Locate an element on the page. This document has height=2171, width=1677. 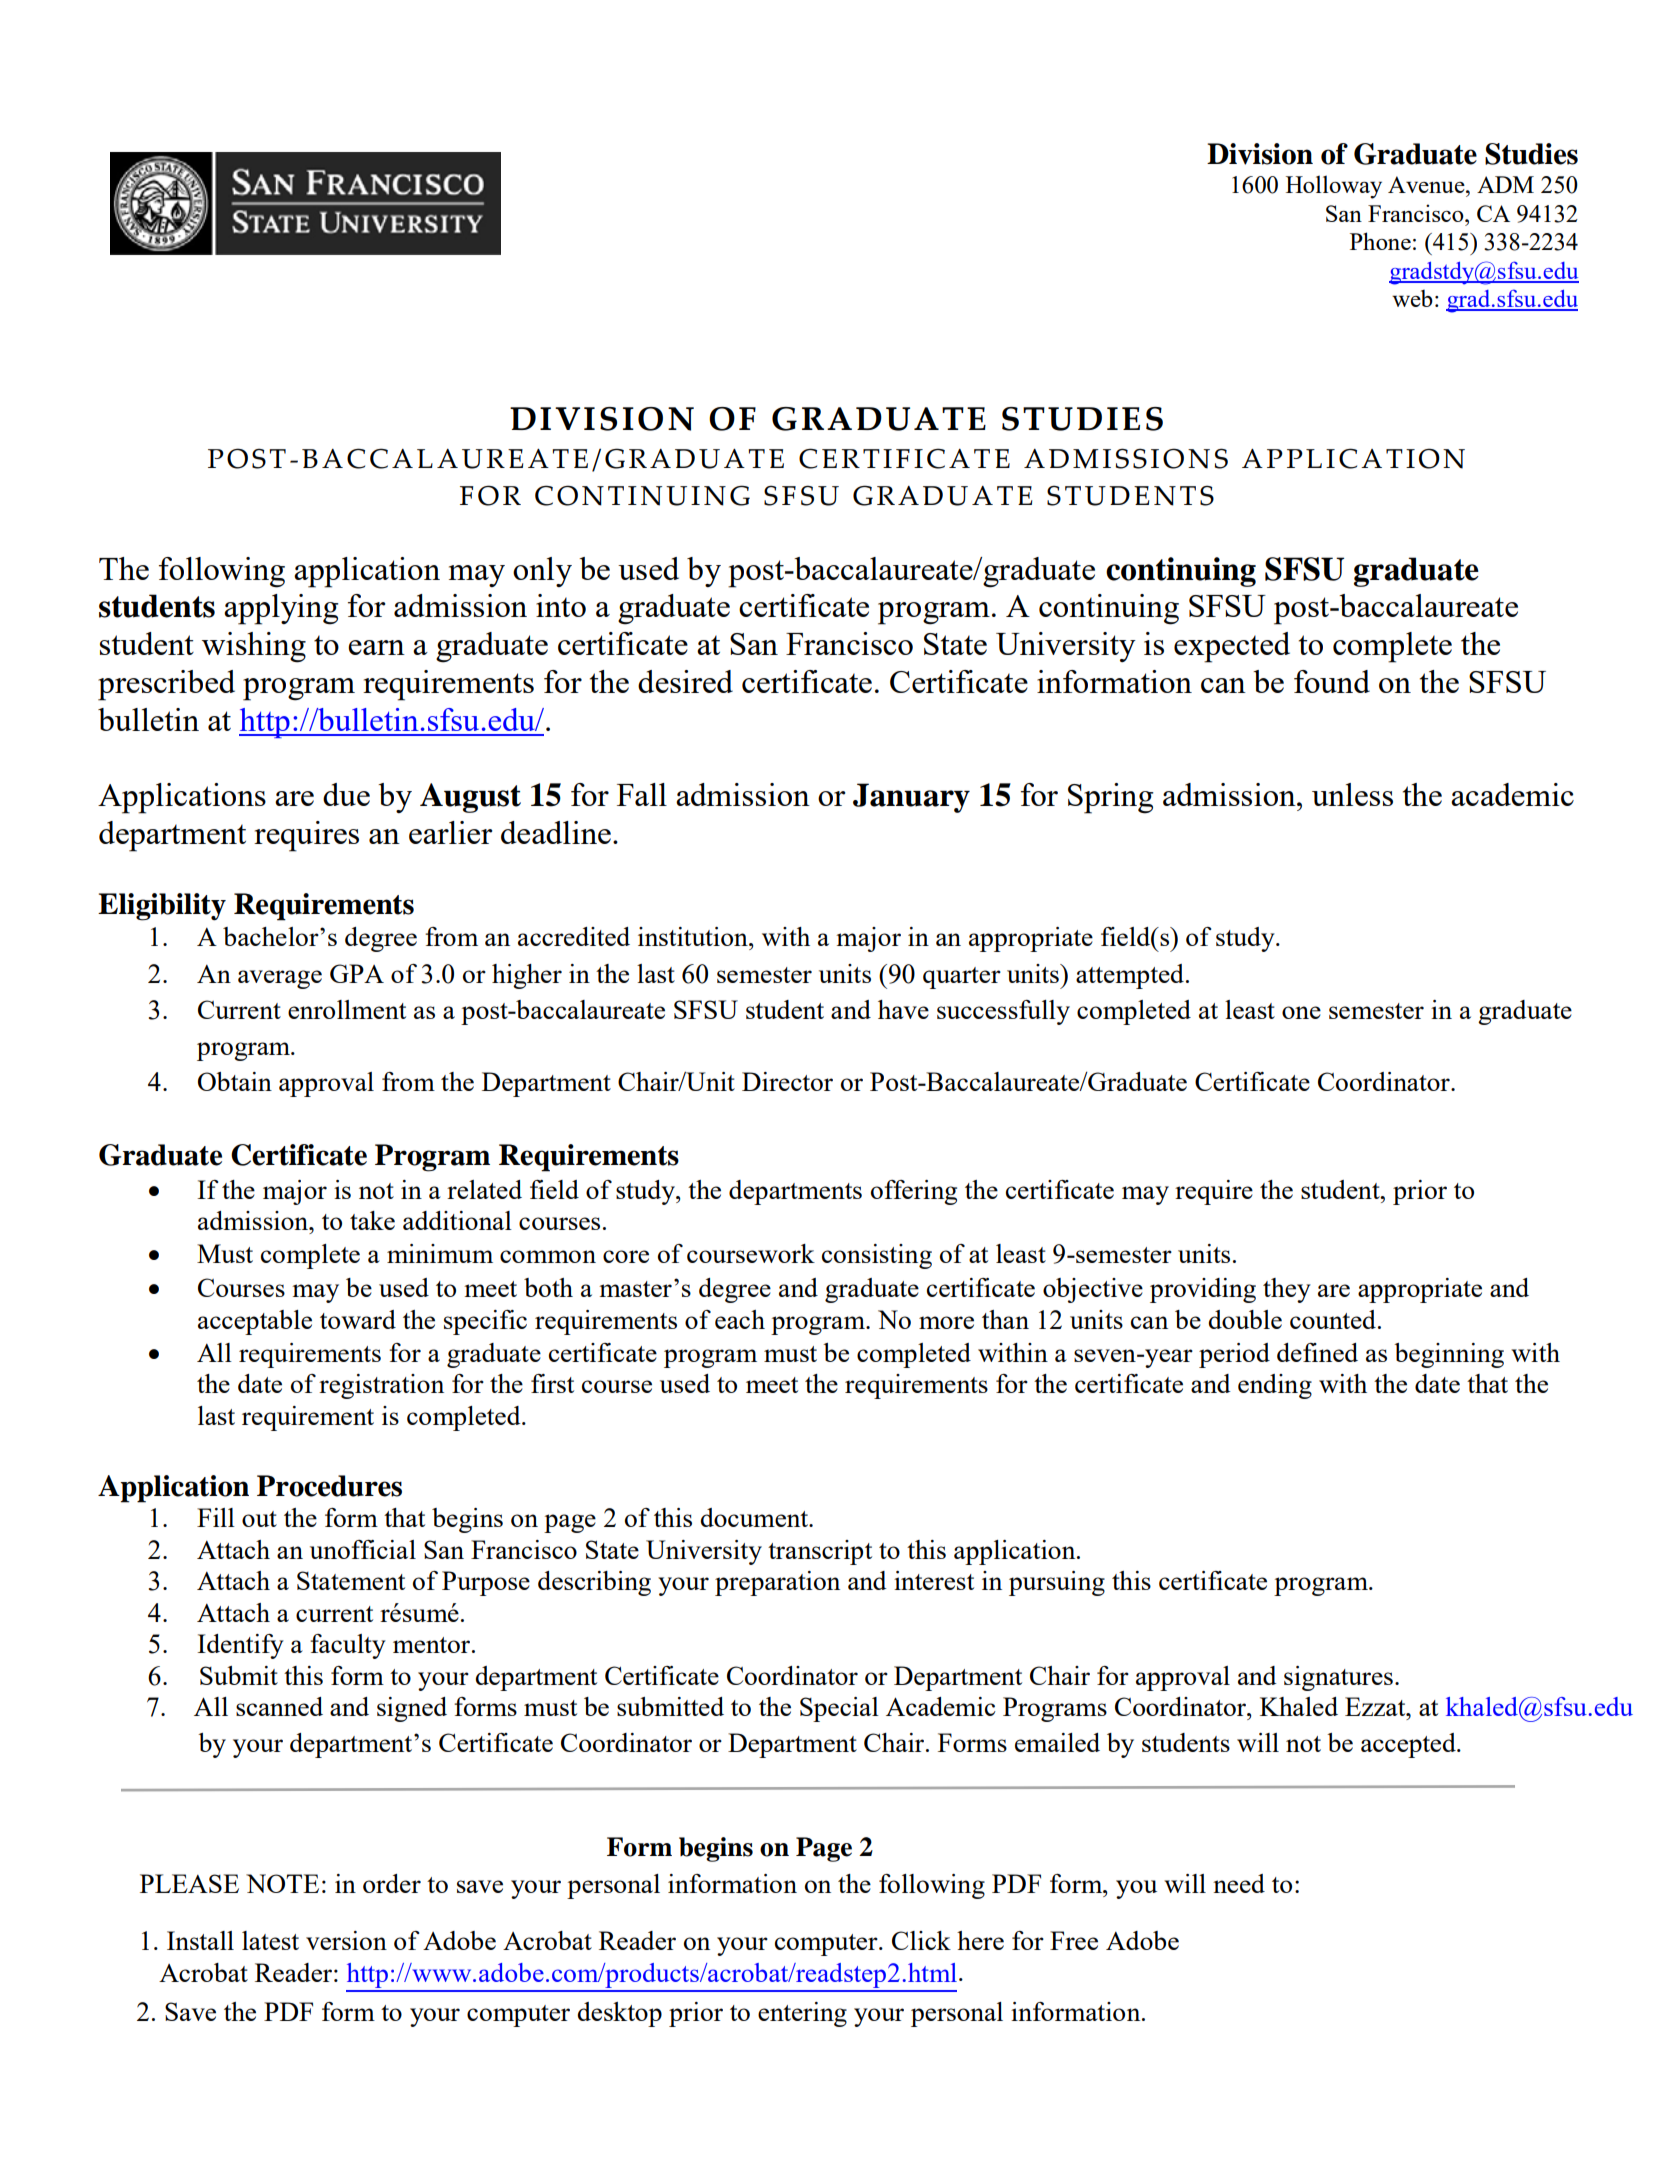
entering is located at coordinates (802, 2014).
